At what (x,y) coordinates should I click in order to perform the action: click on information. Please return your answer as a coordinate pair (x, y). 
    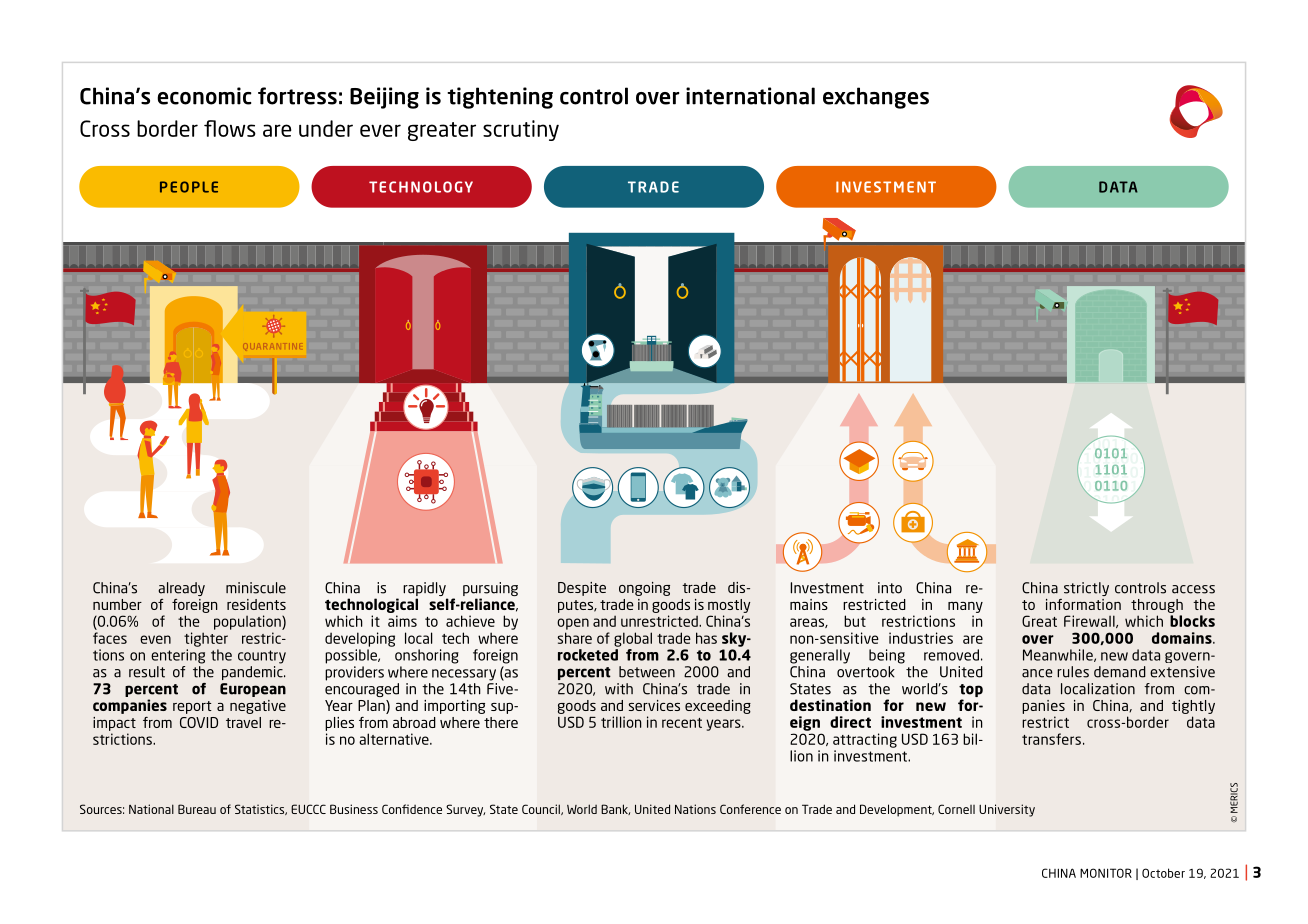
    Looking at the image, I should click on (1083, 604).
